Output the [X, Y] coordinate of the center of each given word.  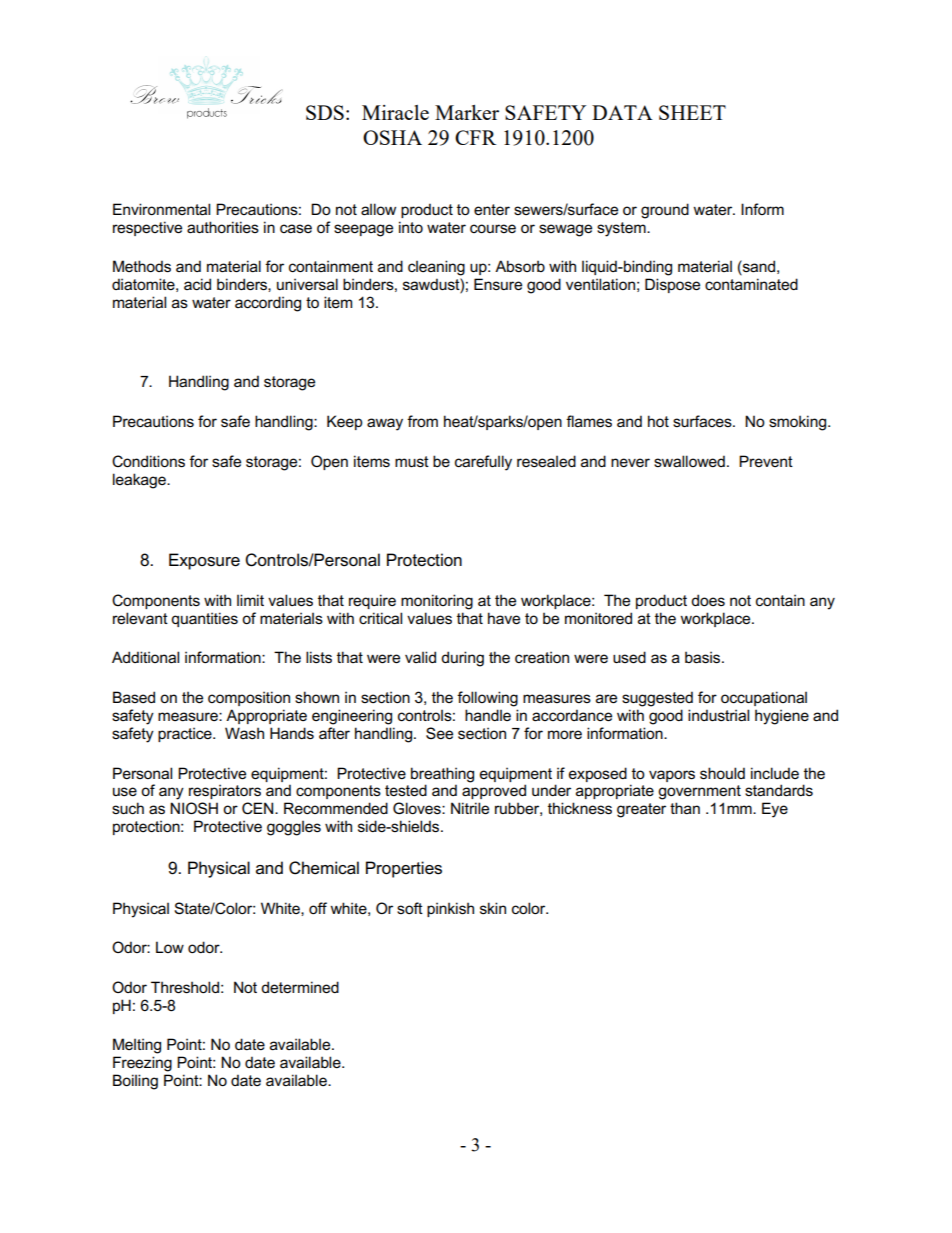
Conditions [148, 461]
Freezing [142, 1064]
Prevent [766, 461]
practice [186, 734]
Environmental [161, 209]
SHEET [692, 112]
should [722, 773]
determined [300, 987]
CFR [475, 137]
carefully [483, 463]
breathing [442, 775]
